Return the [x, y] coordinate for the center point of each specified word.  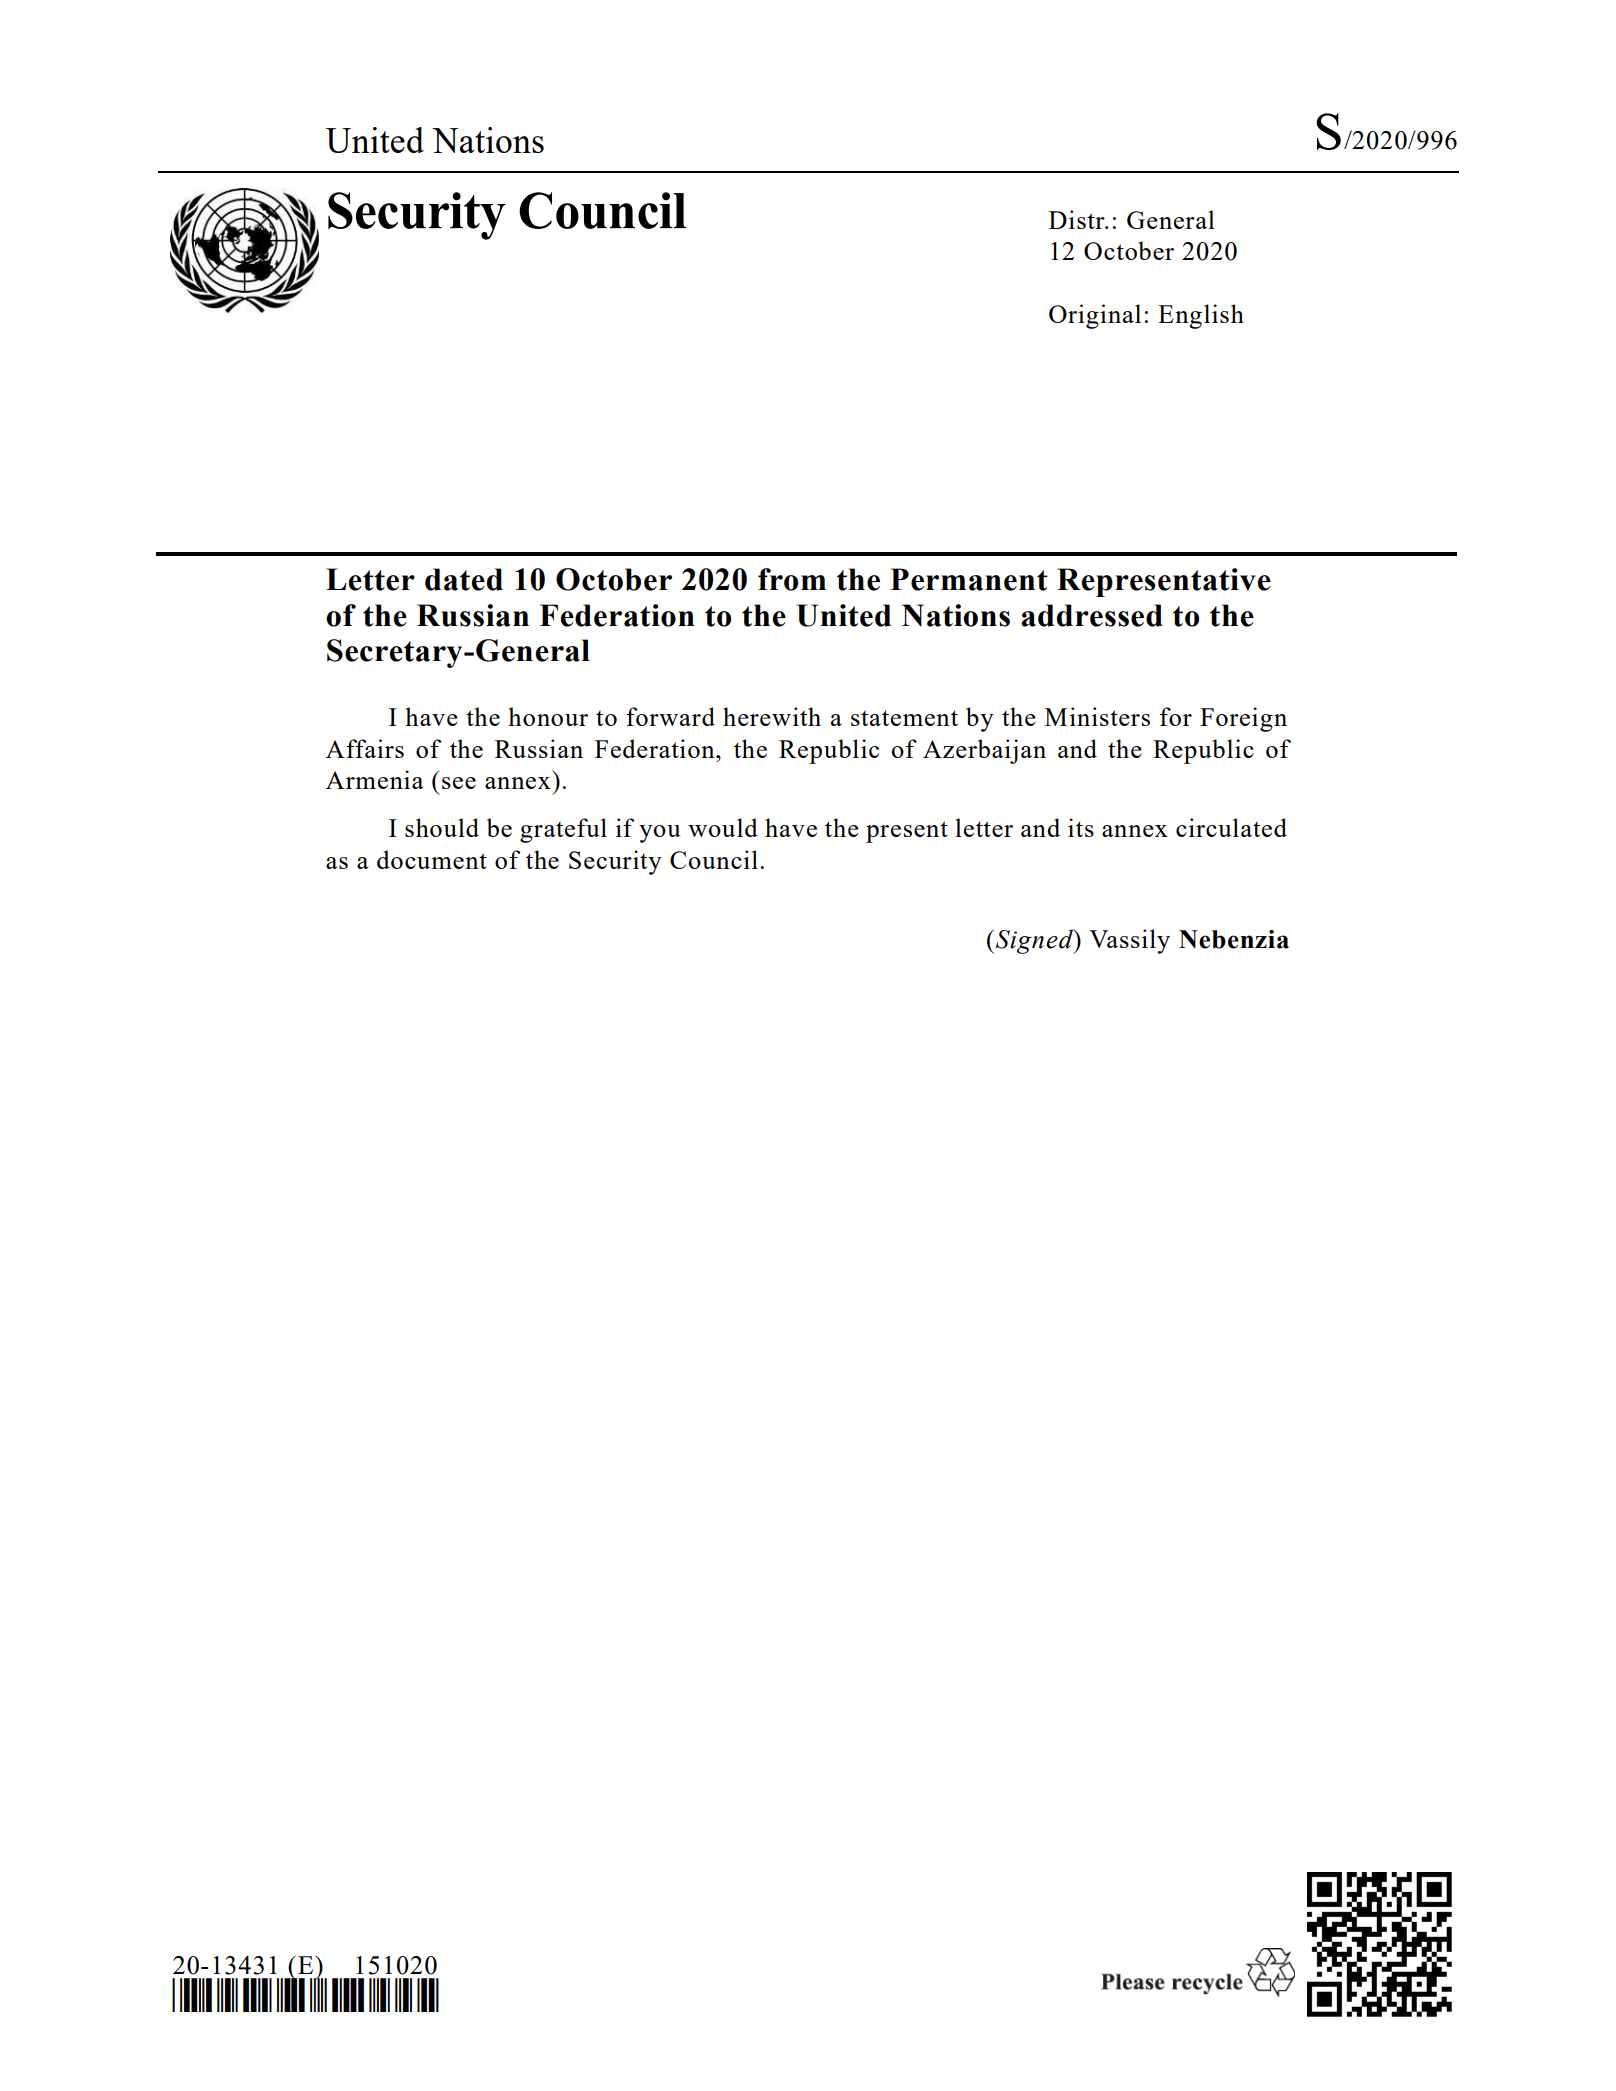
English [1201, 316]
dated [464, 579]
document [432, 859]
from [792, 579]
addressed [1092, 615]
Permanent [969, 579]
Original [1095, 316]
